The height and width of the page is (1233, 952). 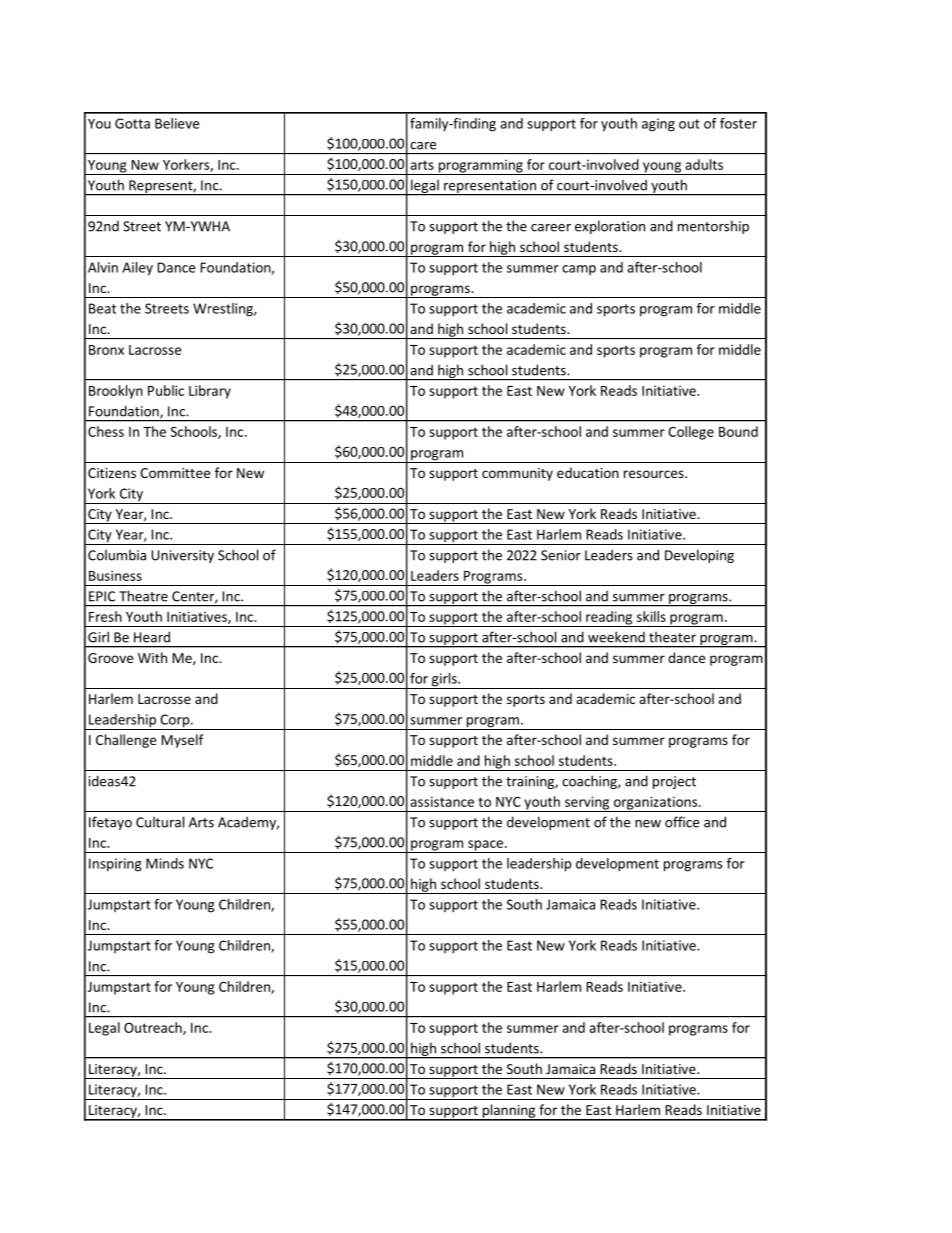 I want to click on exploration, so click(x=610, y=227).
